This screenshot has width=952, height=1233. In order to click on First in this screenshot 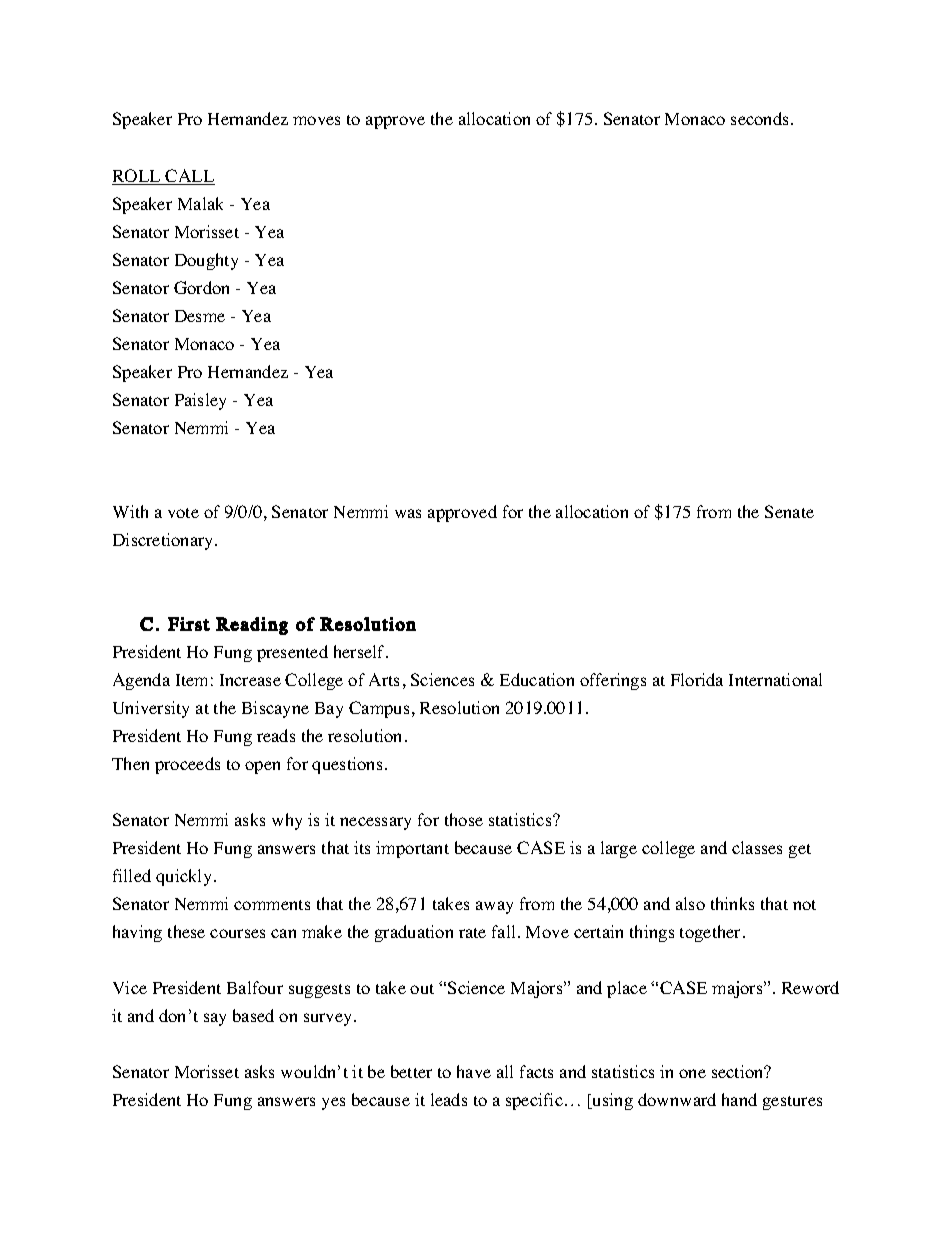, I will do `click(189, 624)`.
